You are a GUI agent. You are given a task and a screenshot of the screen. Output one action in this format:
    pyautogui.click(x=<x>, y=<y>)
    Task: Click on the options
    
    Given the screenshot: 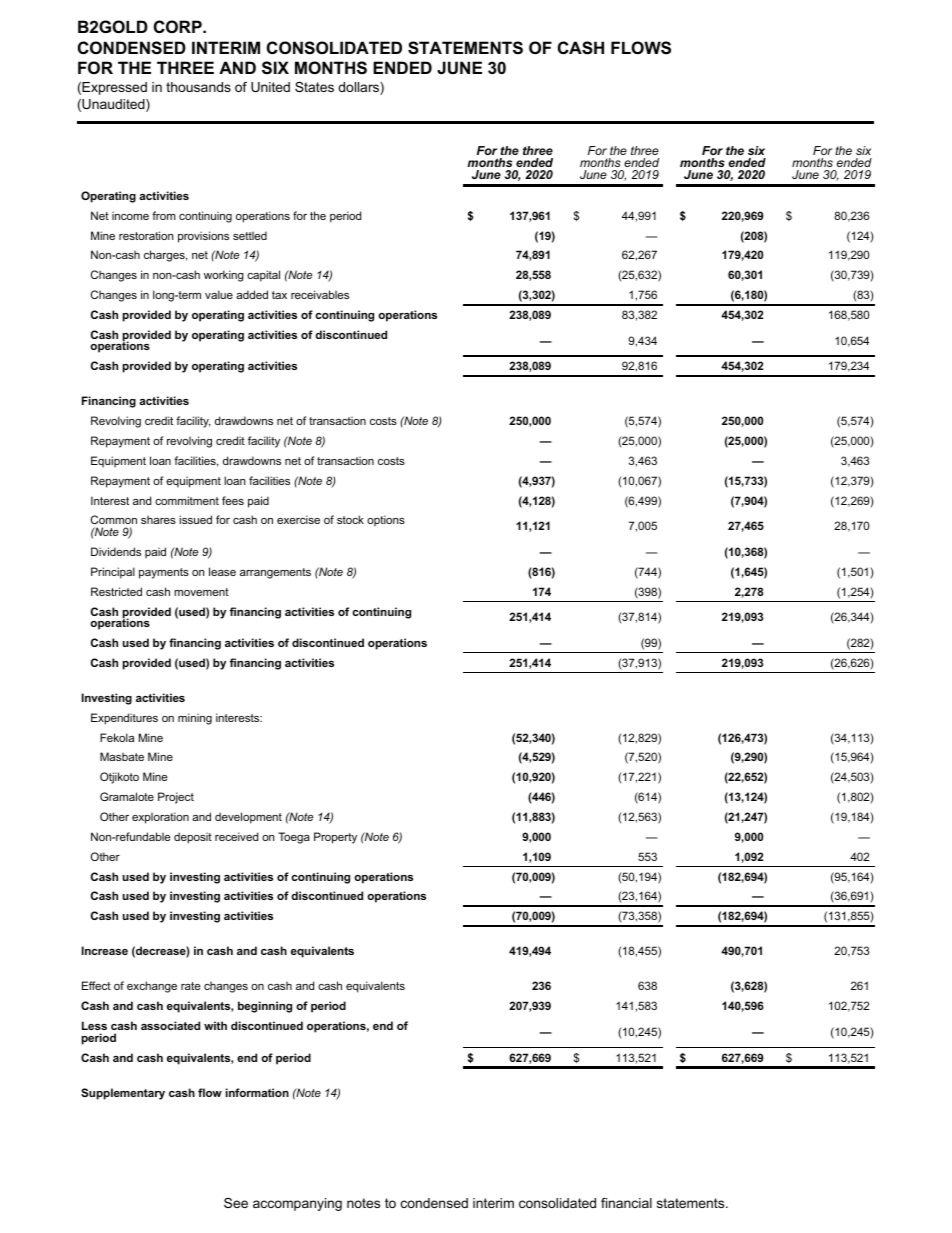 What is the action you would take?
    pyautogui.click(x=386, y=520)
